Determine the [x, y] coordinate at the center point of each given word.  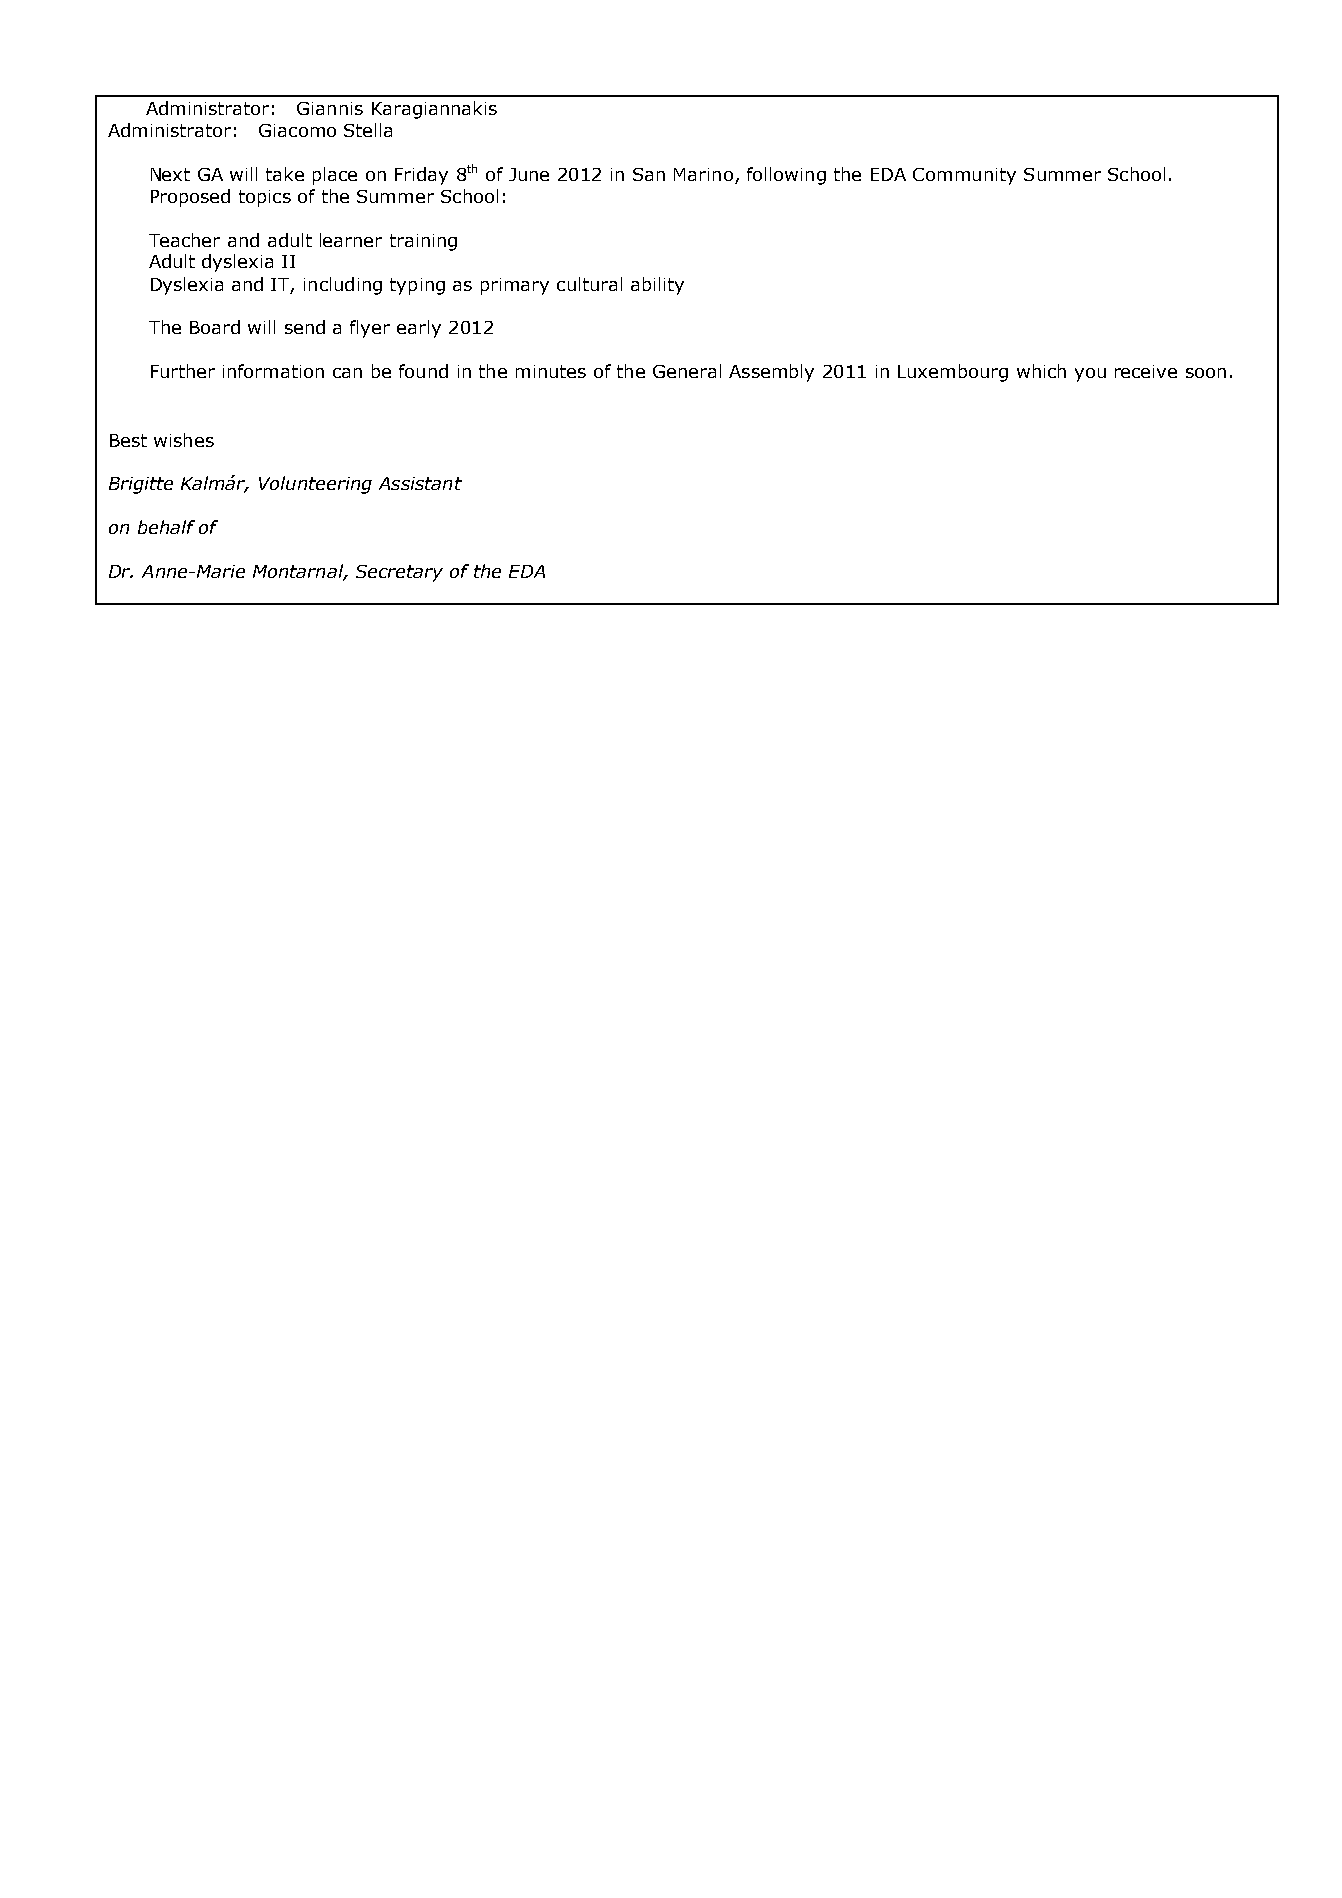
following [786, 176]
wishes [184, 440]
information [273, 371]
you [1090, 375]
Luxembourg [953, 373]
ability [657, 286]
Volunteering [315, 485]
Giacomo [297, 130]
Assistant [420, 483]
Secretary [399, 573]
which [1041, 371]
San [649, 174]
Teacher [184, 240]
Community [964, 176]
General [687, 371]
